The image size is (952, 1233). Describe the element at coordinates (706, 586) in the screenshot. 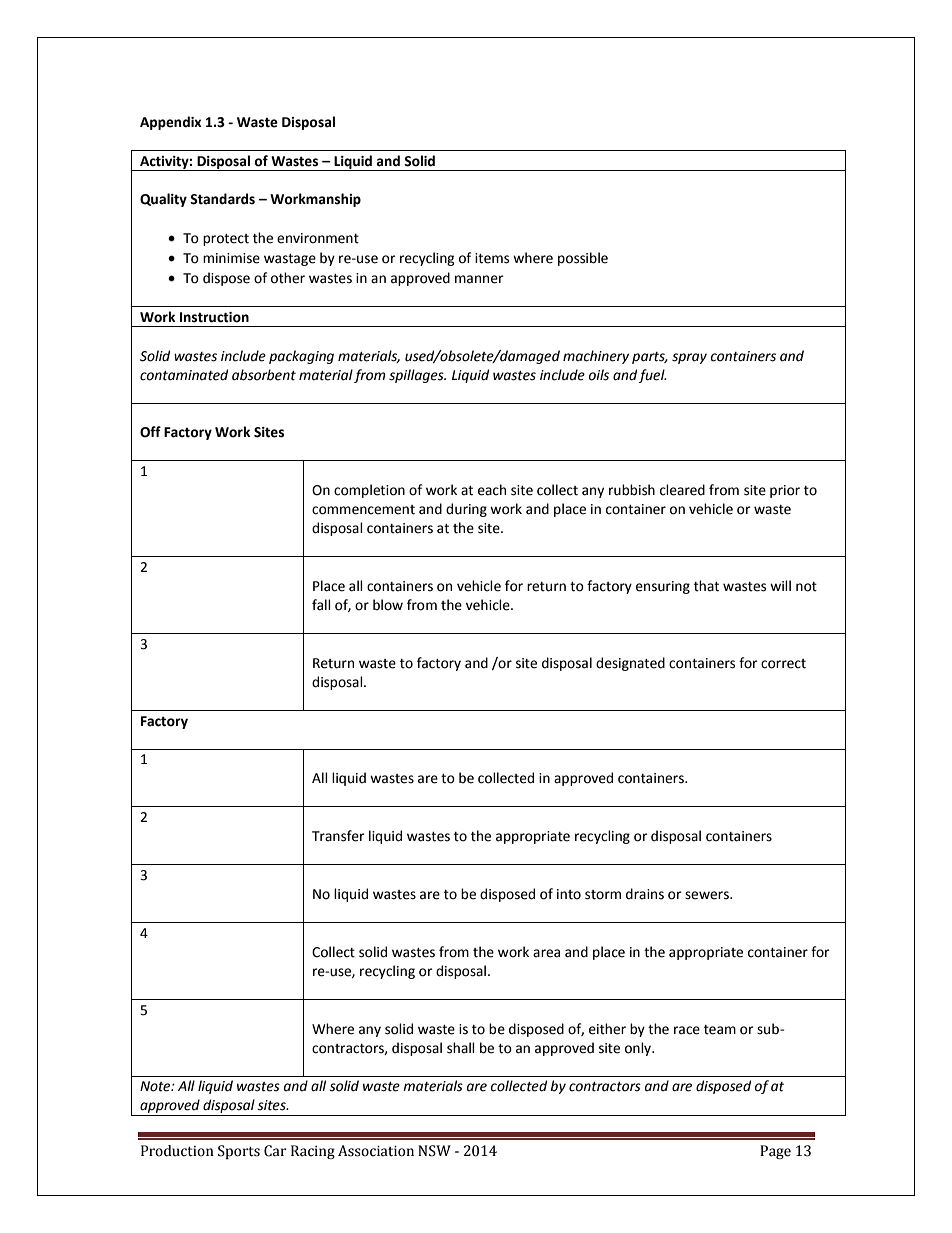

I see `that` at that location.
